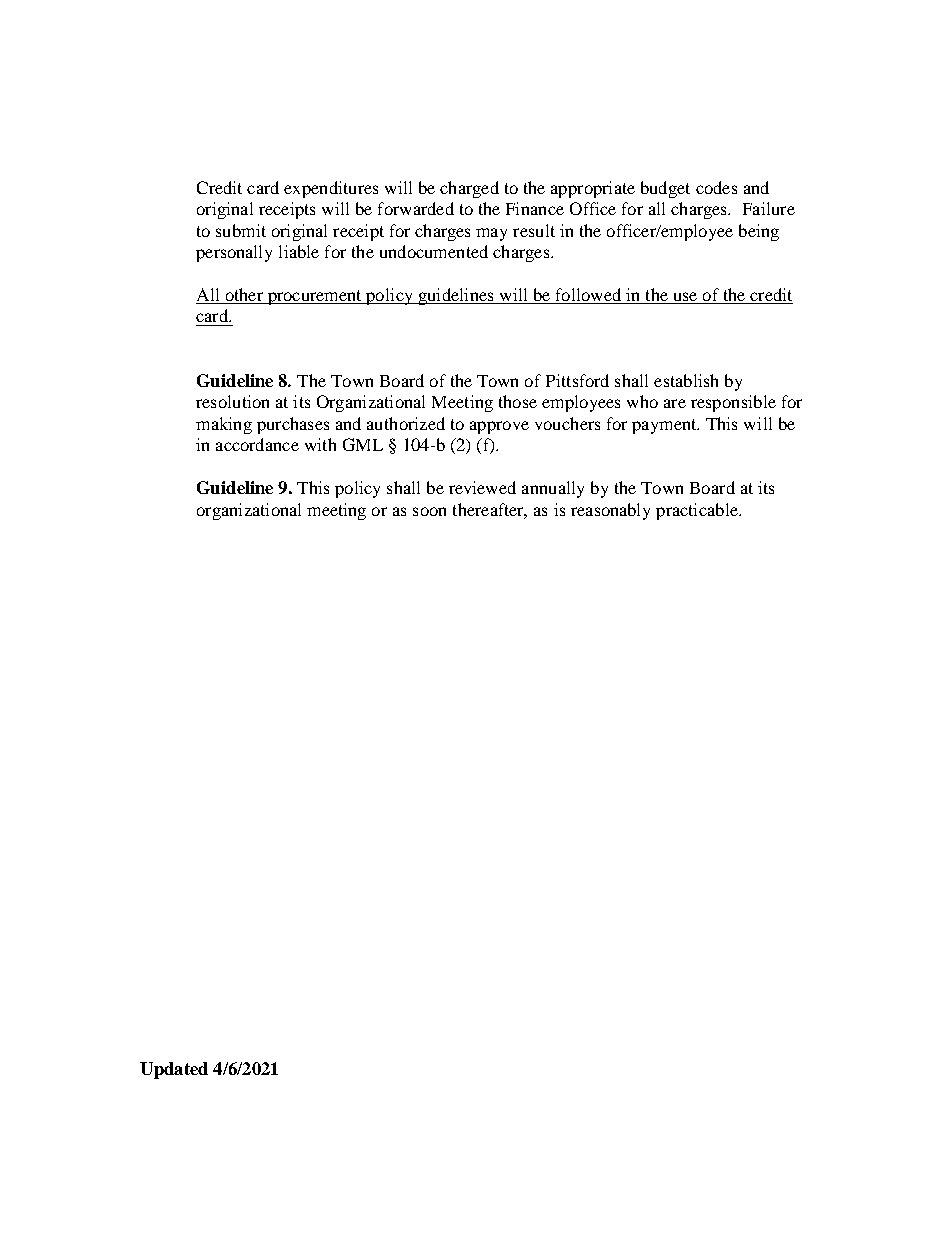 Image resolution: width=952 pixels, height=1233 pixels. Describe the element at coordinates (257, 444) in the screenshot. I see `accordance` at that location.
